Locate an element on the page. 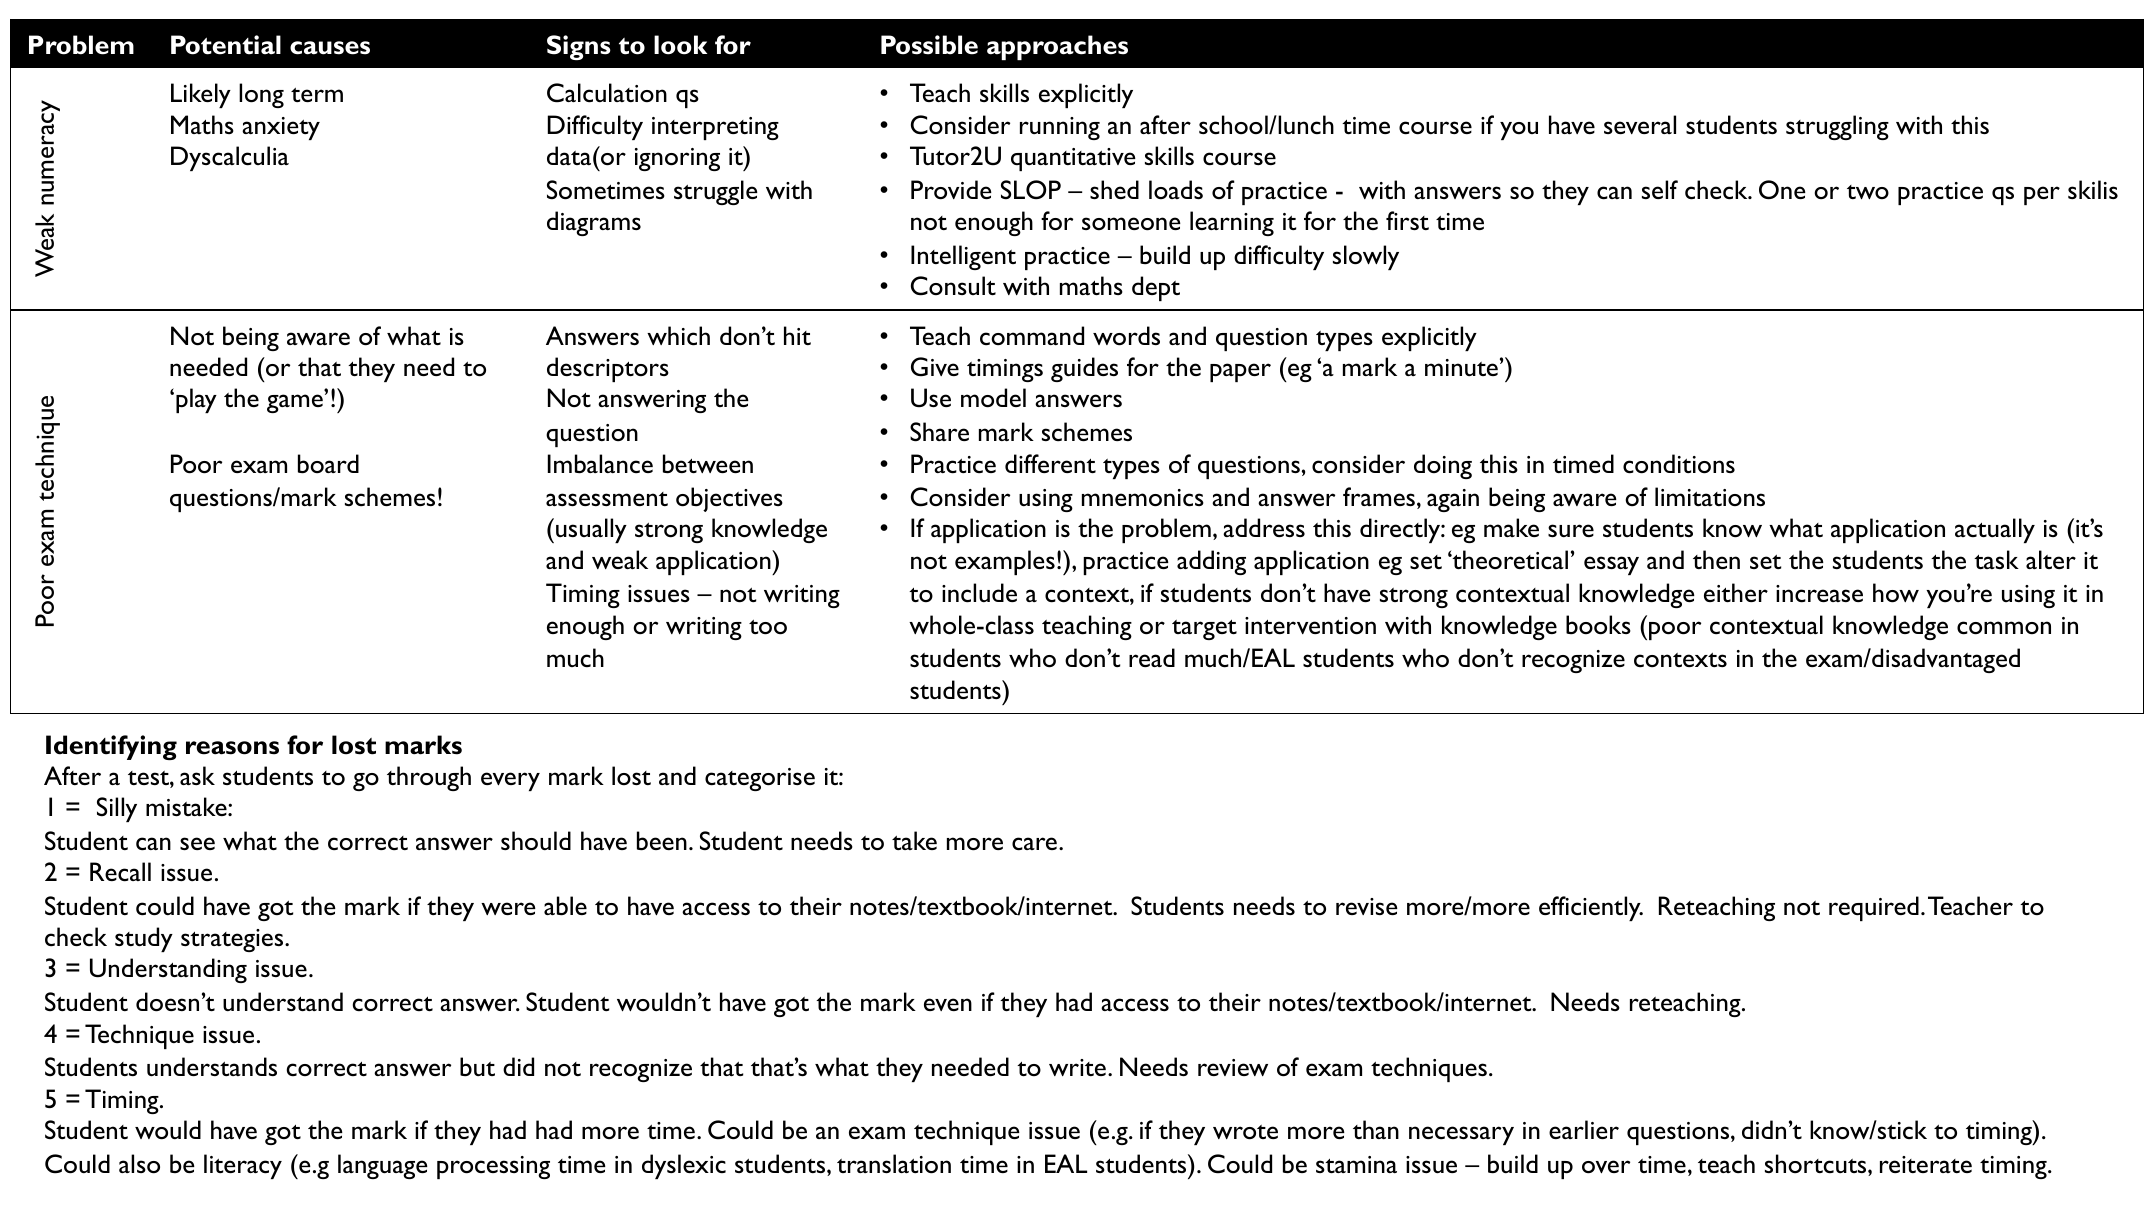 This image has height=1211, width=2152. minute is located at coordinates (1461, 367).
